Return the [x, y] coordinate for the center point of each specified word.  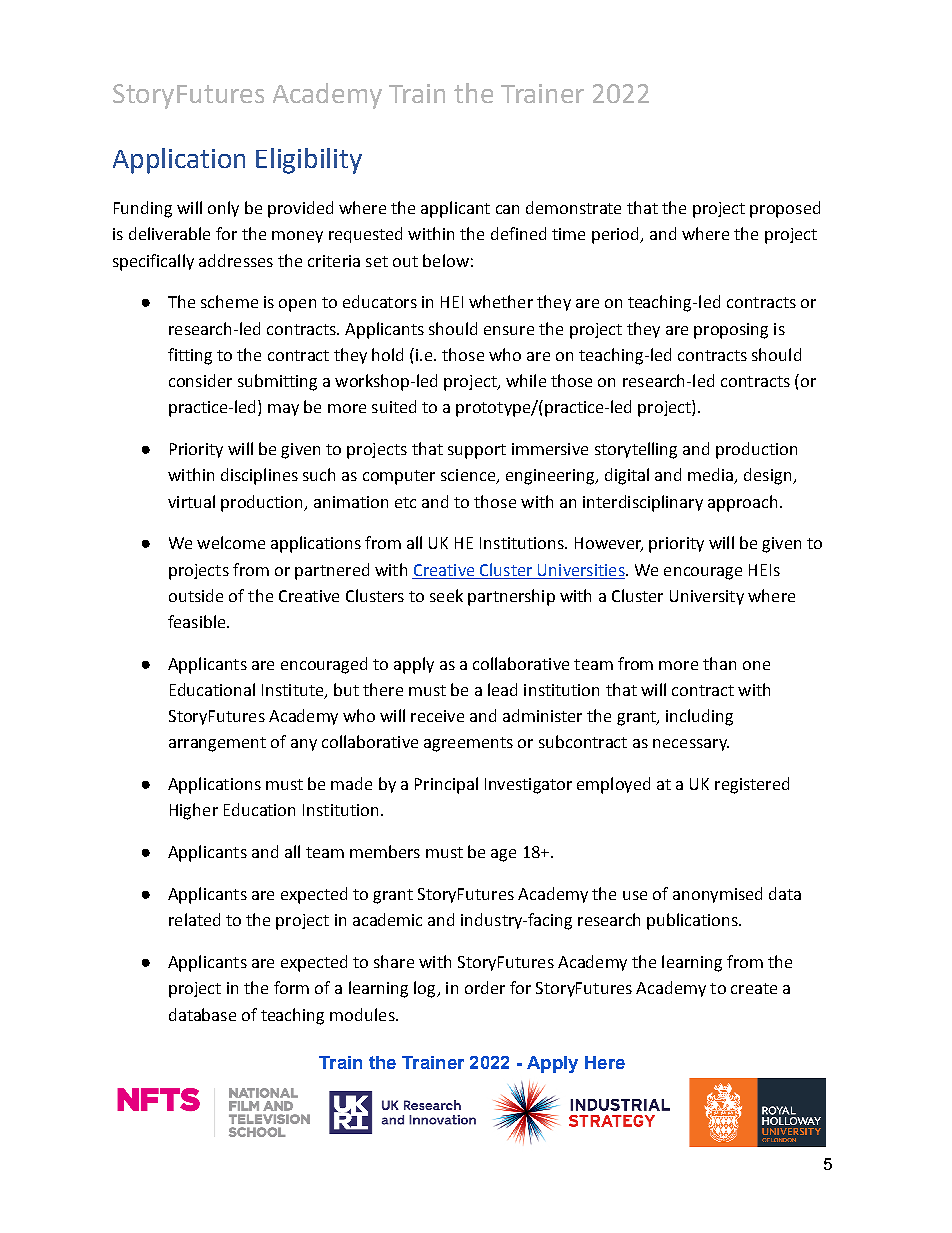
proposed [785, 209]
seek [446, 595]
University [707, 597]
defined [518, 233]
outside [196, 595]
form [291, 987]
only [223, 209]
